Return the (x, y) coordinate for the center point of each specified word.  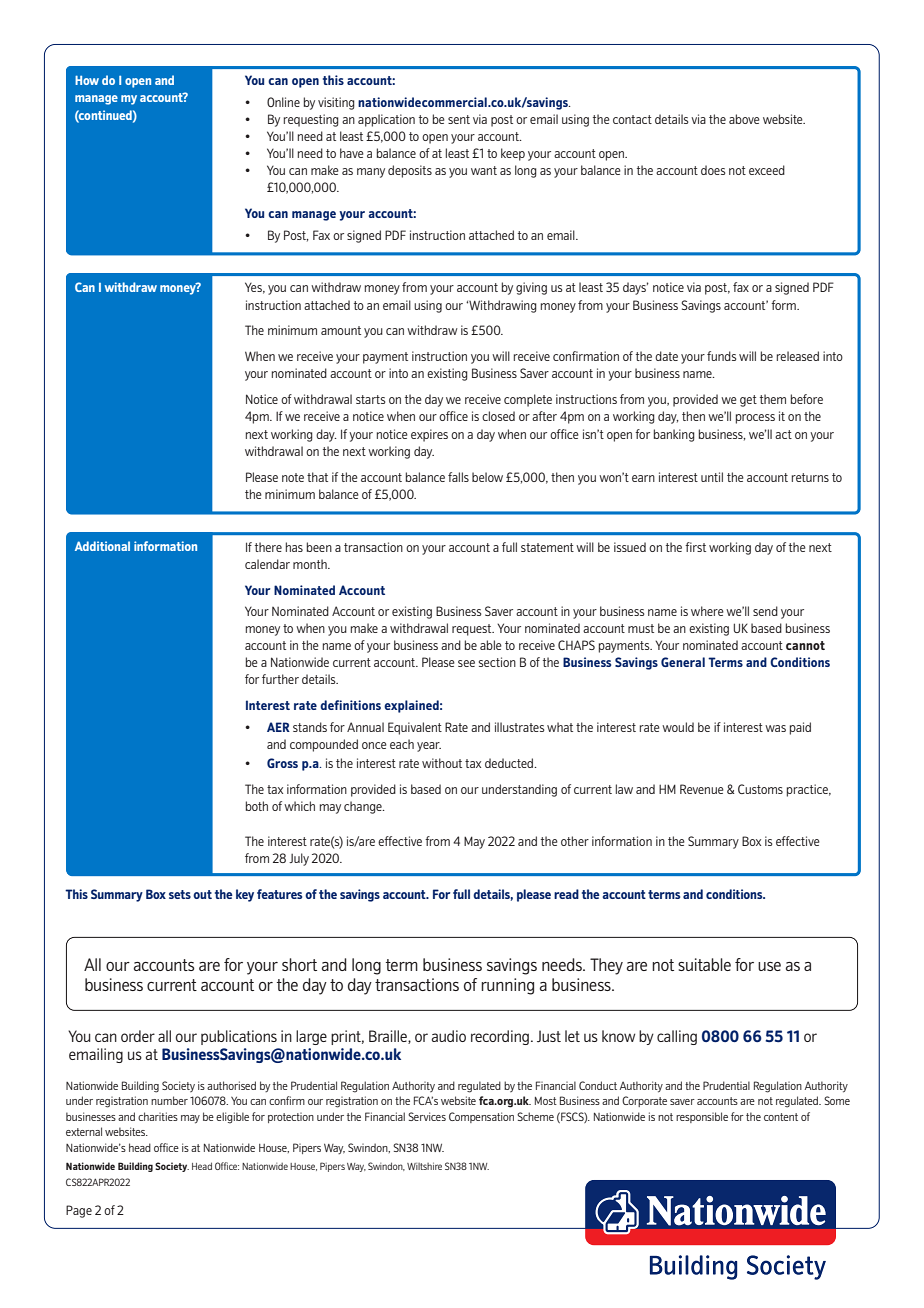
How (87, 80)
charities (158, 1116)
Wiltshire (424, 1166)
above (744, 119)
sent (459, 119)
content (781, 1117)
